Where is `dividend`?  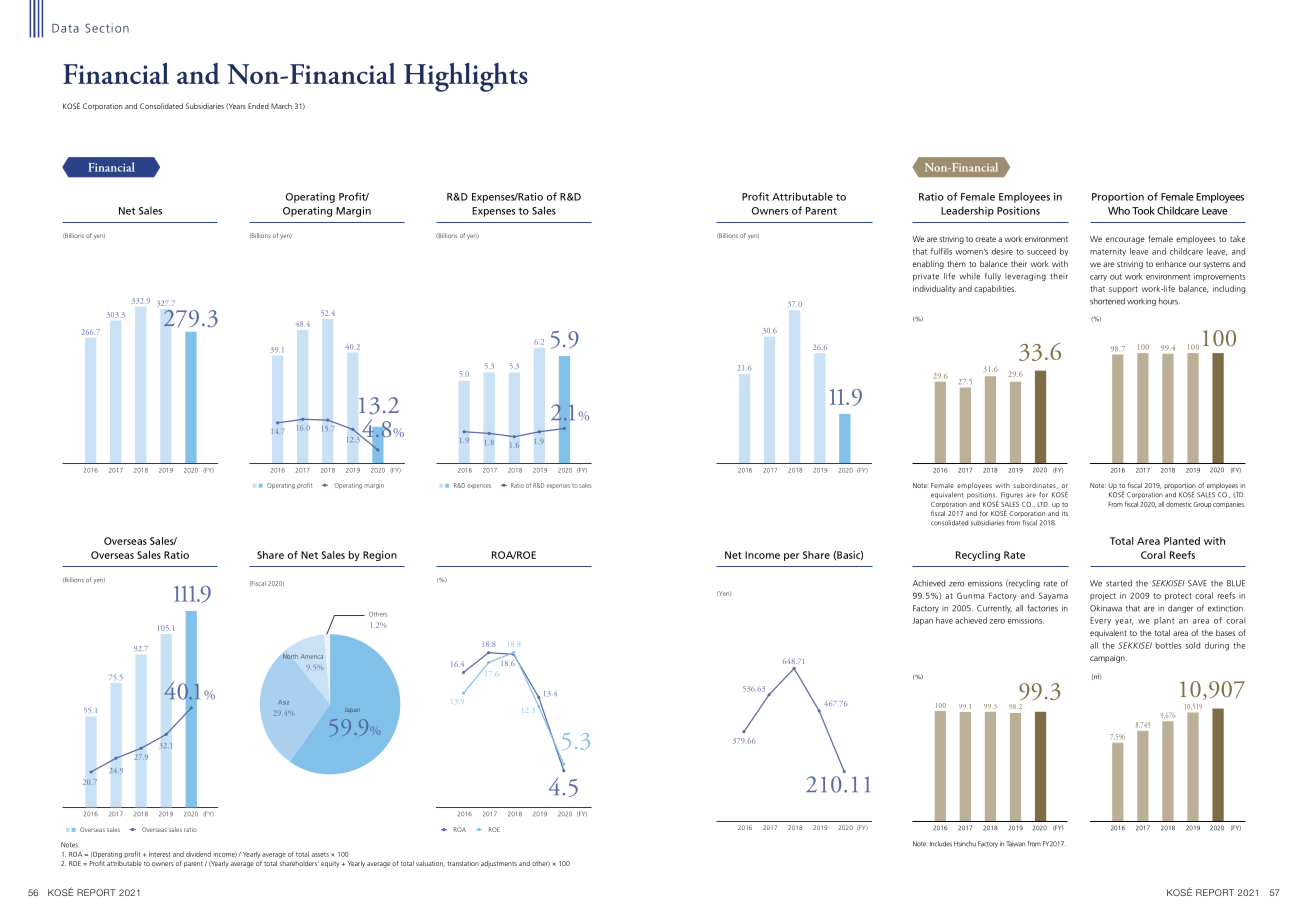
dividend is located at coordinates (198, 854).
